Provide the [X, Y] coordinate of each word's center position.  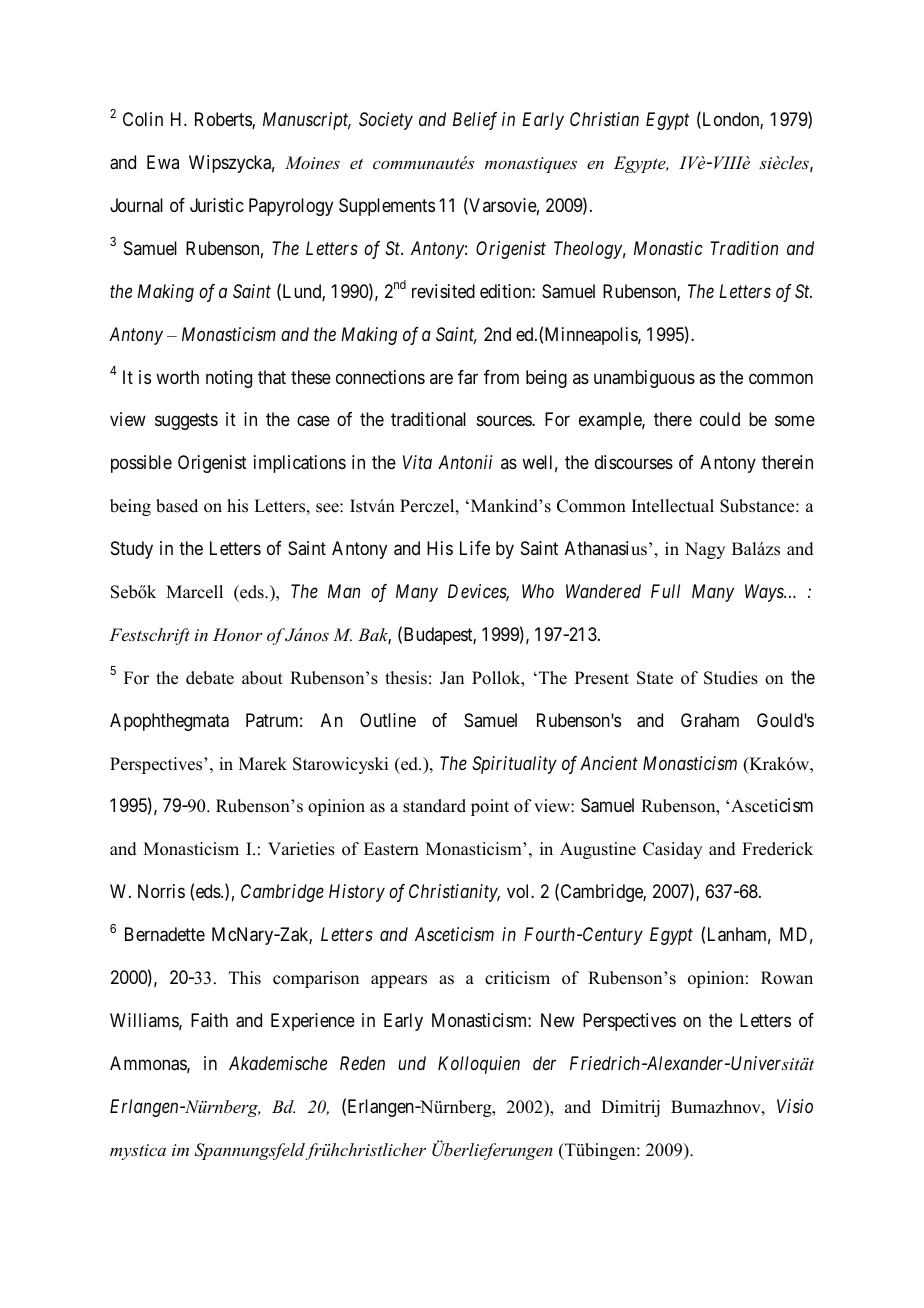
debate [210, 678]
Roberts [224, 120]
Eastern [391, 849]
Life [475, 548]
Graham [710, 720]
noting [229, 379]
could [720, 419]
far [468, 377]
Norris [161, 891]
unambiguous [644, 379]
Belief [475, 121]
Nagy [705, 550]
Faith [209, 1020]
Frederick [777, 849]
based [177, 506]
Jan [452, 678]
